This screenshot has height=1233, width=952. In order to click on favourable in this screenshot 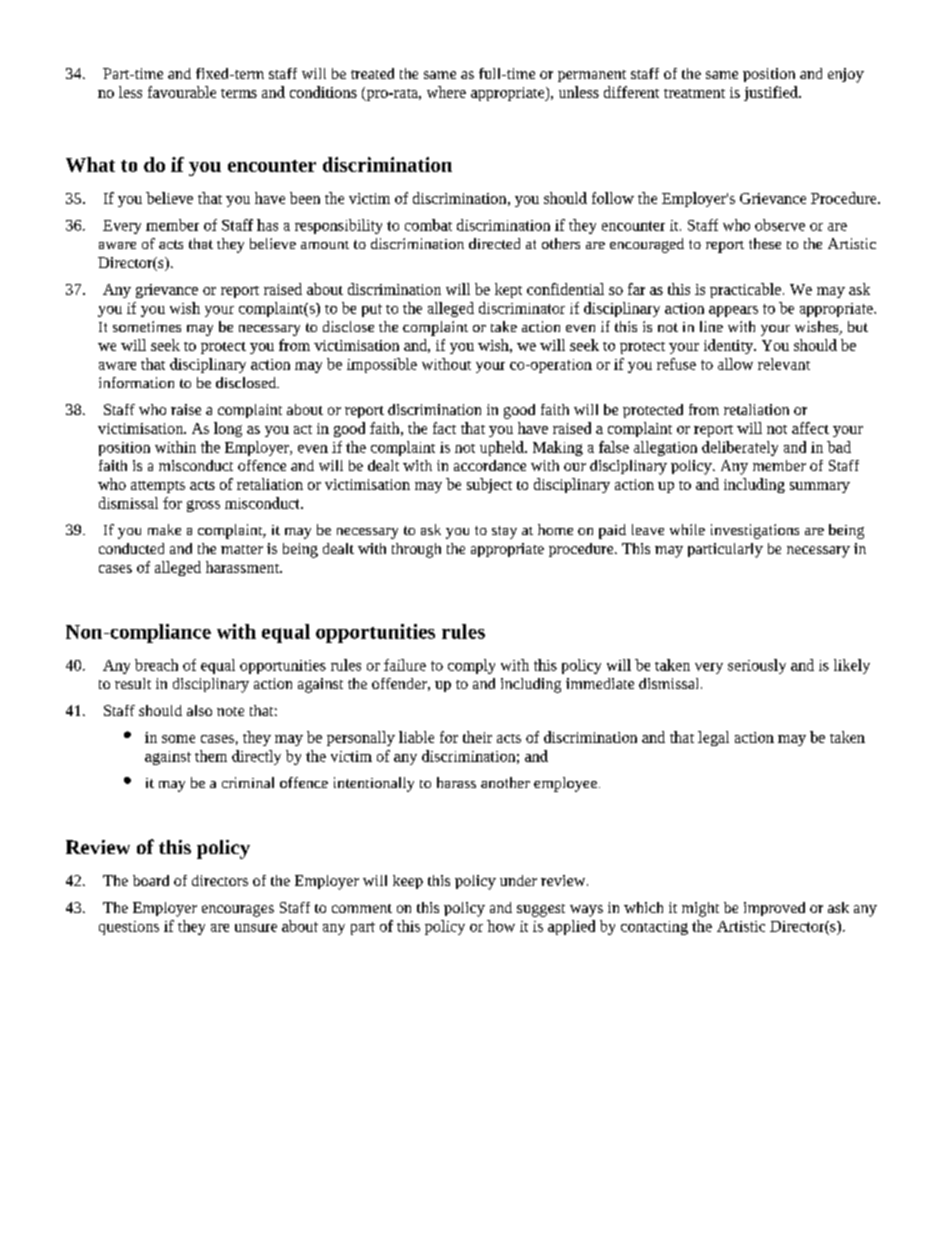, I will do `click(182, 92)`.
